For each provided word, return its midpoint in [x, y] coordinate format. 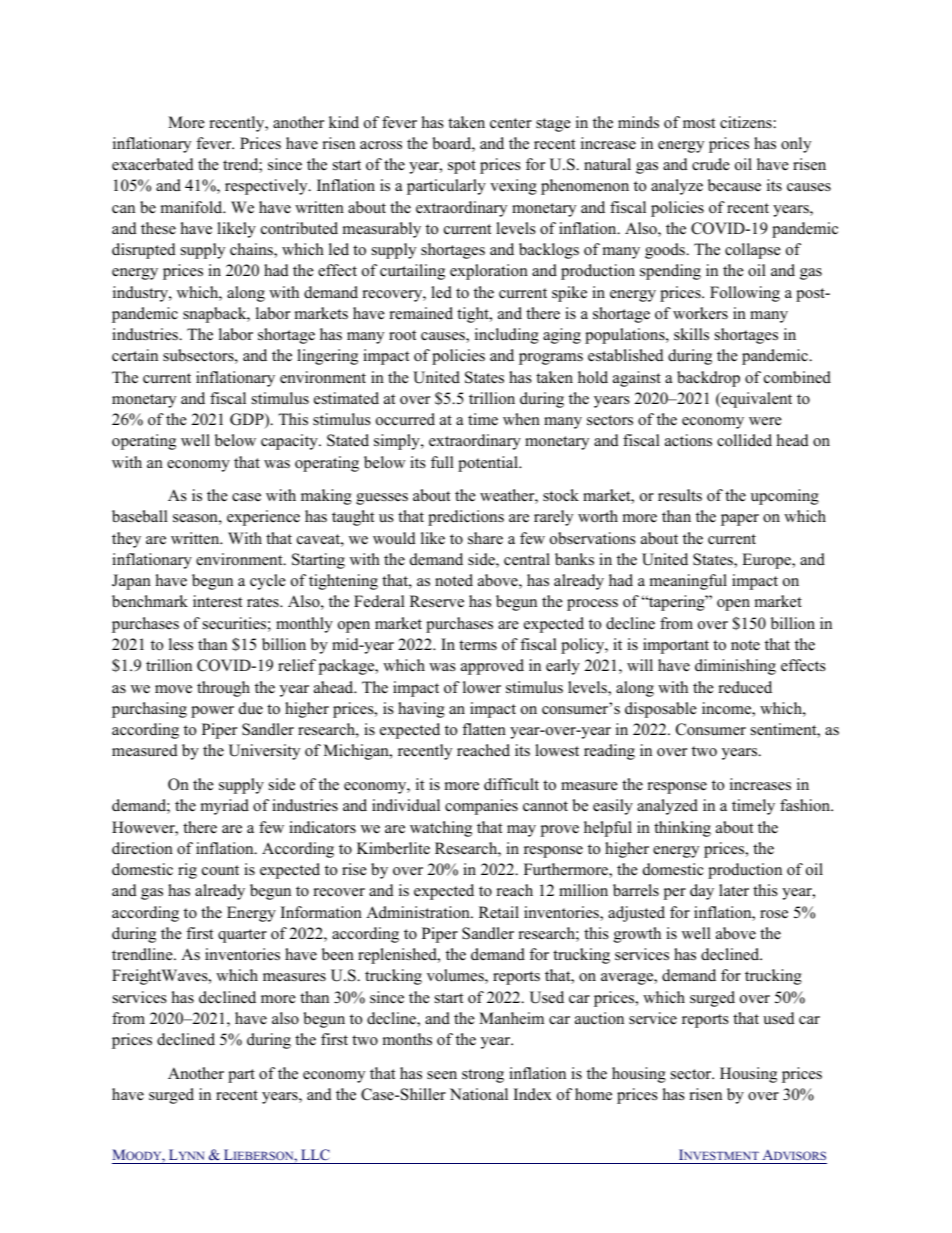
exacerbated [153, 164]
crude [711, 164]
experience [263, 518]
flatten [484, 729]
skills [691, 334]
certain [135, 355]
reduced [745, 687]
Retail [499, 912]
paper [740, 520]
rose [774, 914]
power [212, 712]
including [507, 336]
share [485, 538]
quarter [242, 936]
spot [462, 167]
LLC [315, 1156]
